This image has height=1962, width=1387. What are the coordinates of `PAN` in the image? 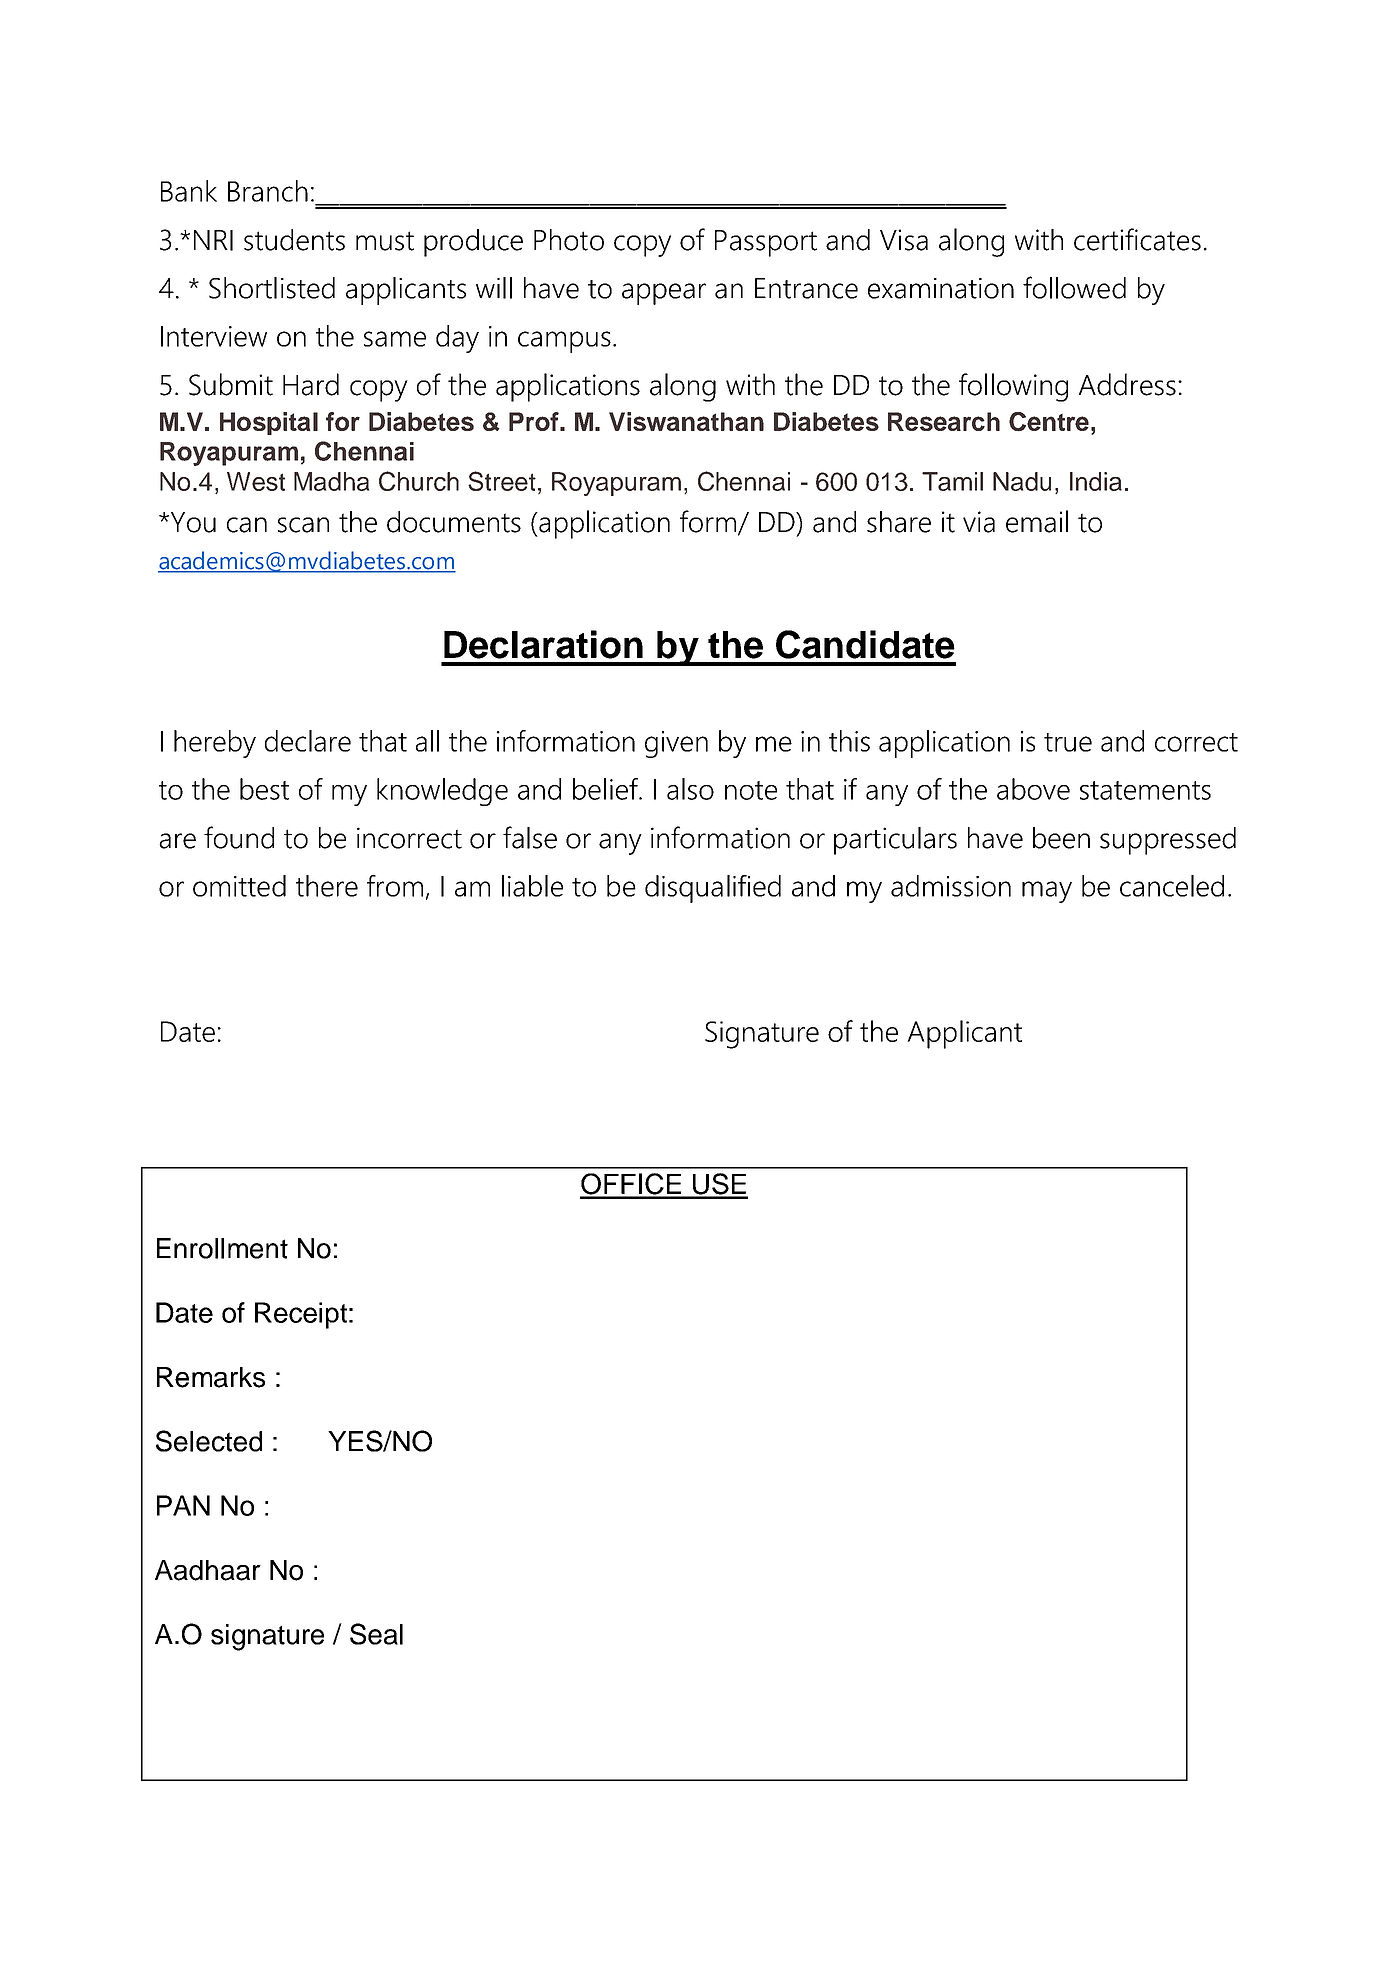 It's located at (183, 1505).
